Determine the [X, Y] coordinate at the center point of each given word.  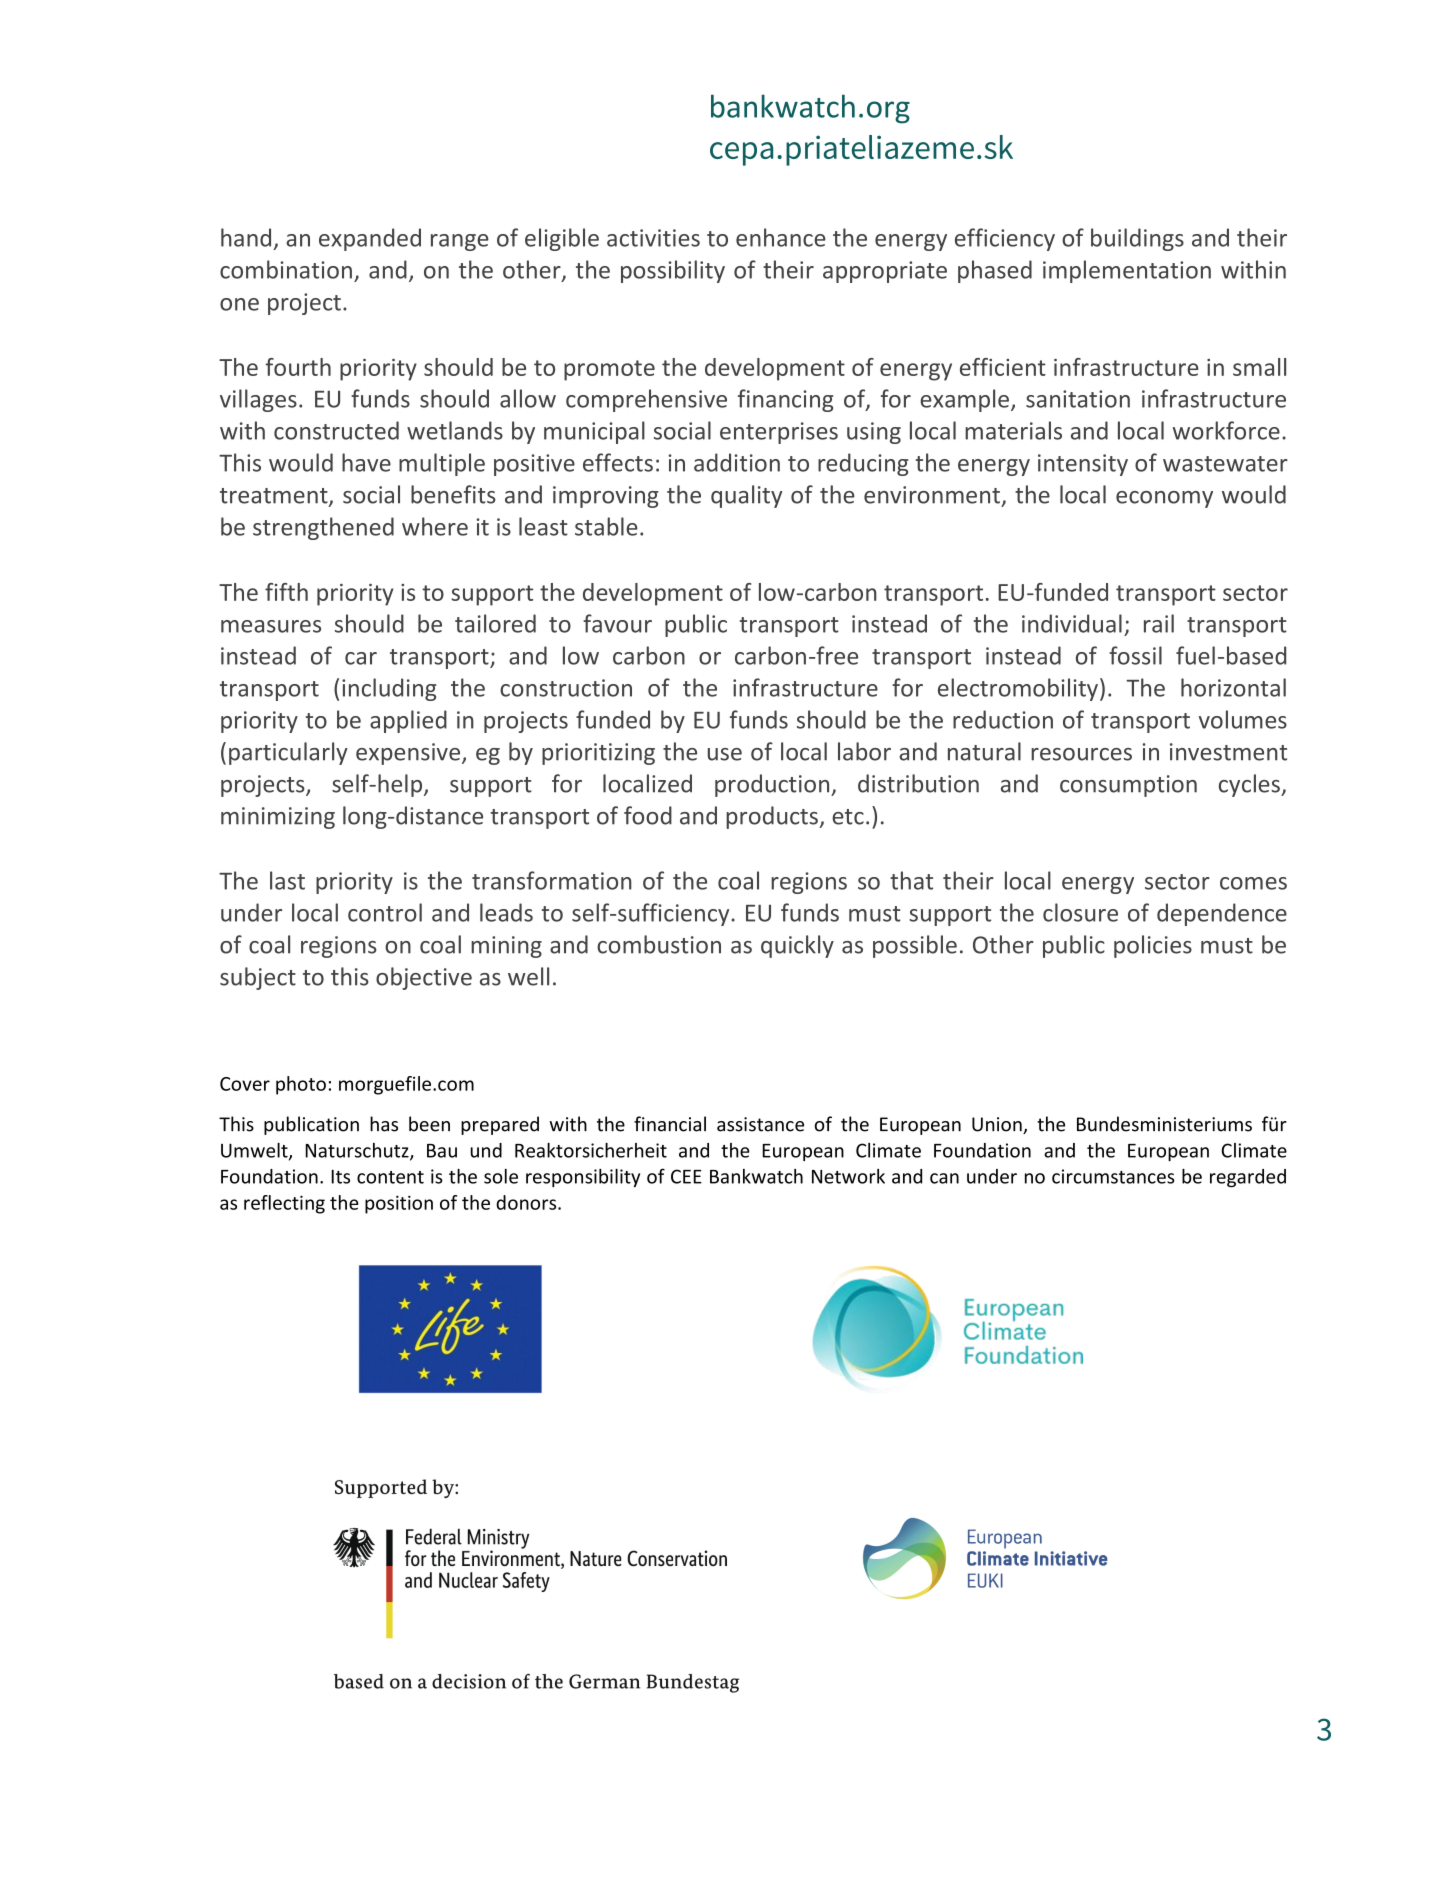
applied [408, 721]
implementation [1127, 271]
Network [848, 1176]
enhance [781, 237]
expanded [370, 239]
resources [1081, 754]
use [725, 754]
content [390, 1177]
